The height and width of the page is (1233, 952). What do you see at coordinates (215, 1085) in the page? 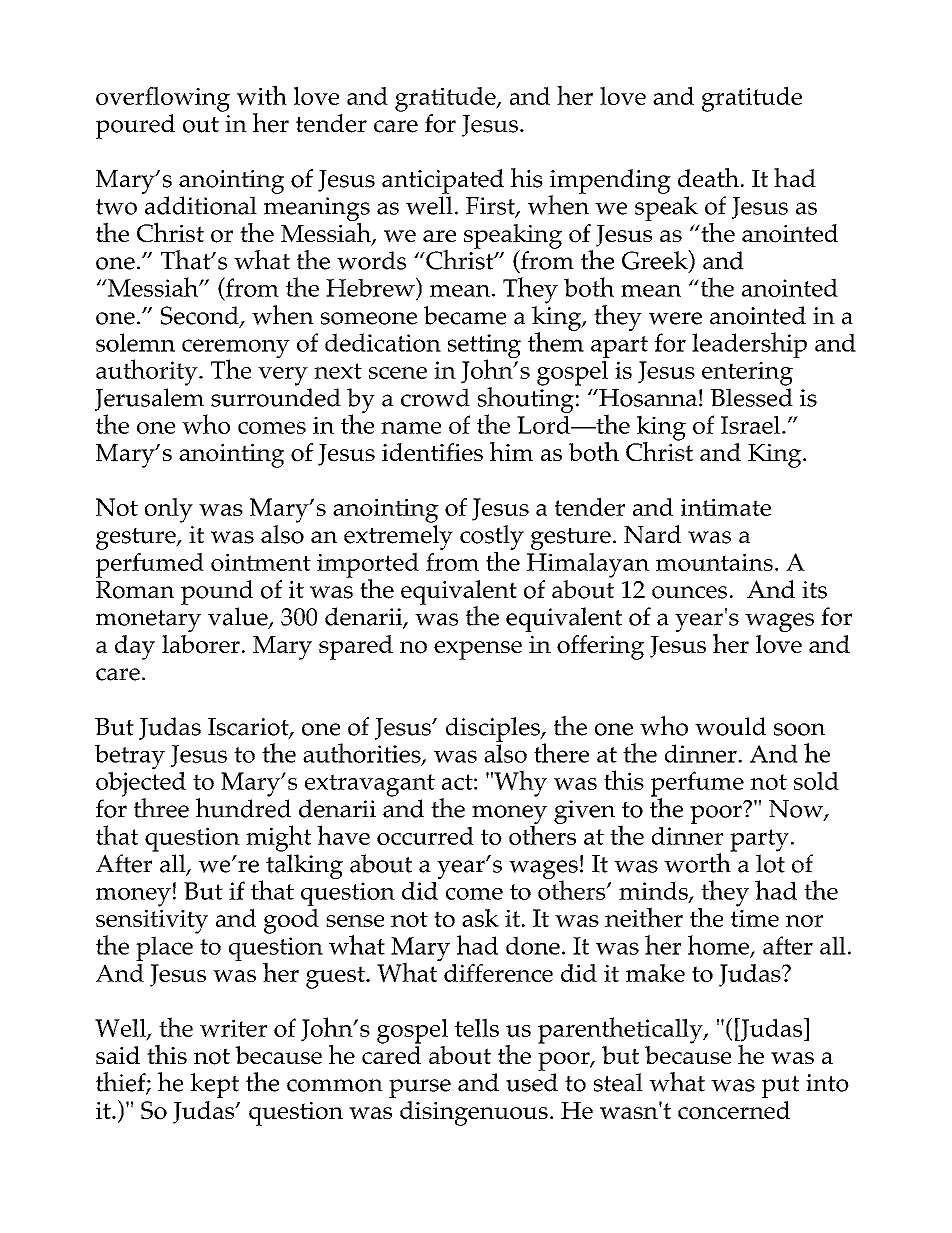
I see `kept` at bounding box center [215, 1085].
